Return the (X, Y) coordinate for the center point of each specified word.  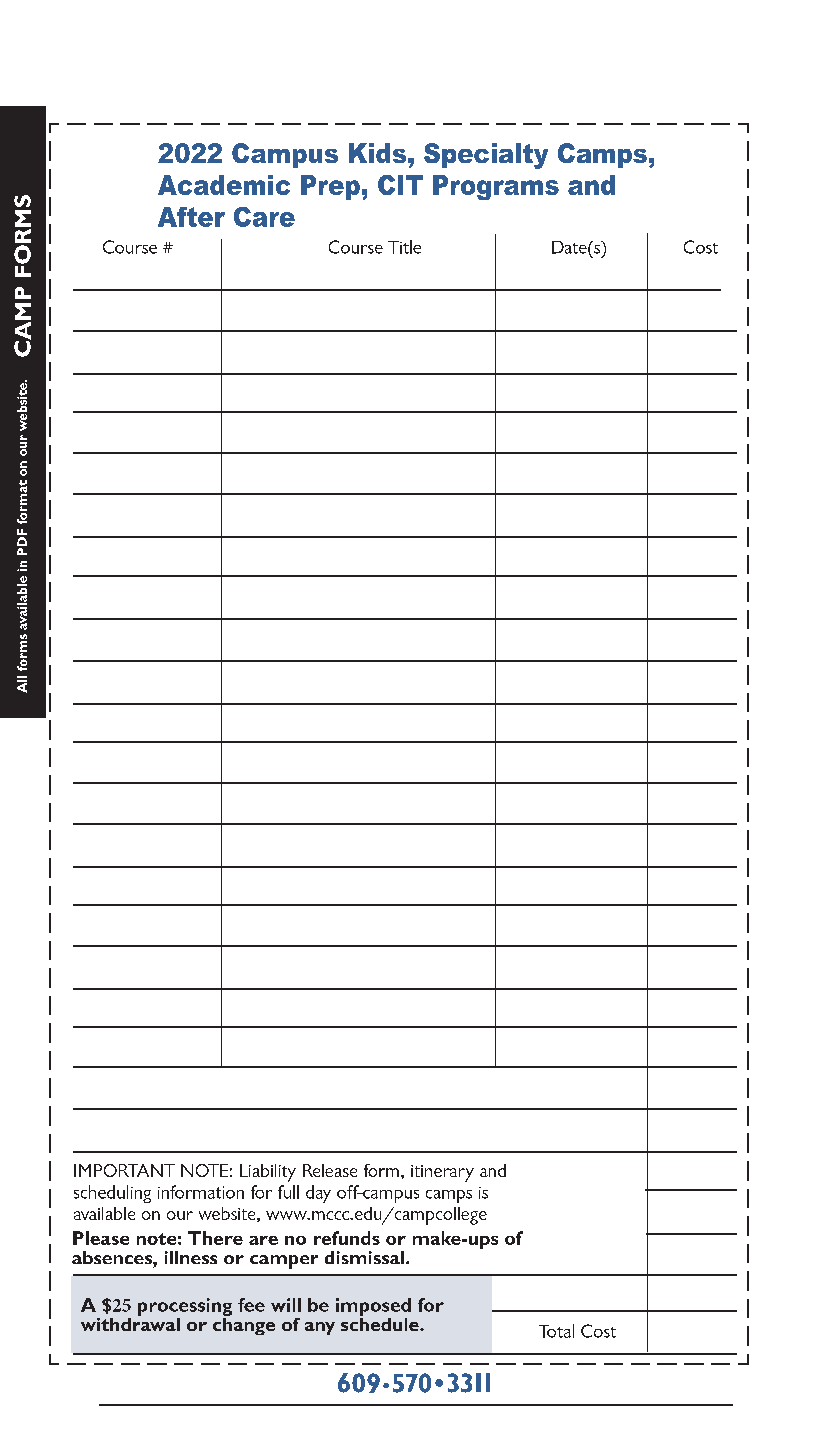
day (318, 1194)
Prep (330, 187)
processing (185, 1307)
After (191, 217)
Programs (496, 187)
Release (330, 1170)
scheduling (112, 1194)
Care (264, 217)
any (320, 1328)
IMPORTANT (124, 1170)
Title (404, 247)
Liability (268, 1173)
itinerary (442, 1173)
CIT (400, 185)
